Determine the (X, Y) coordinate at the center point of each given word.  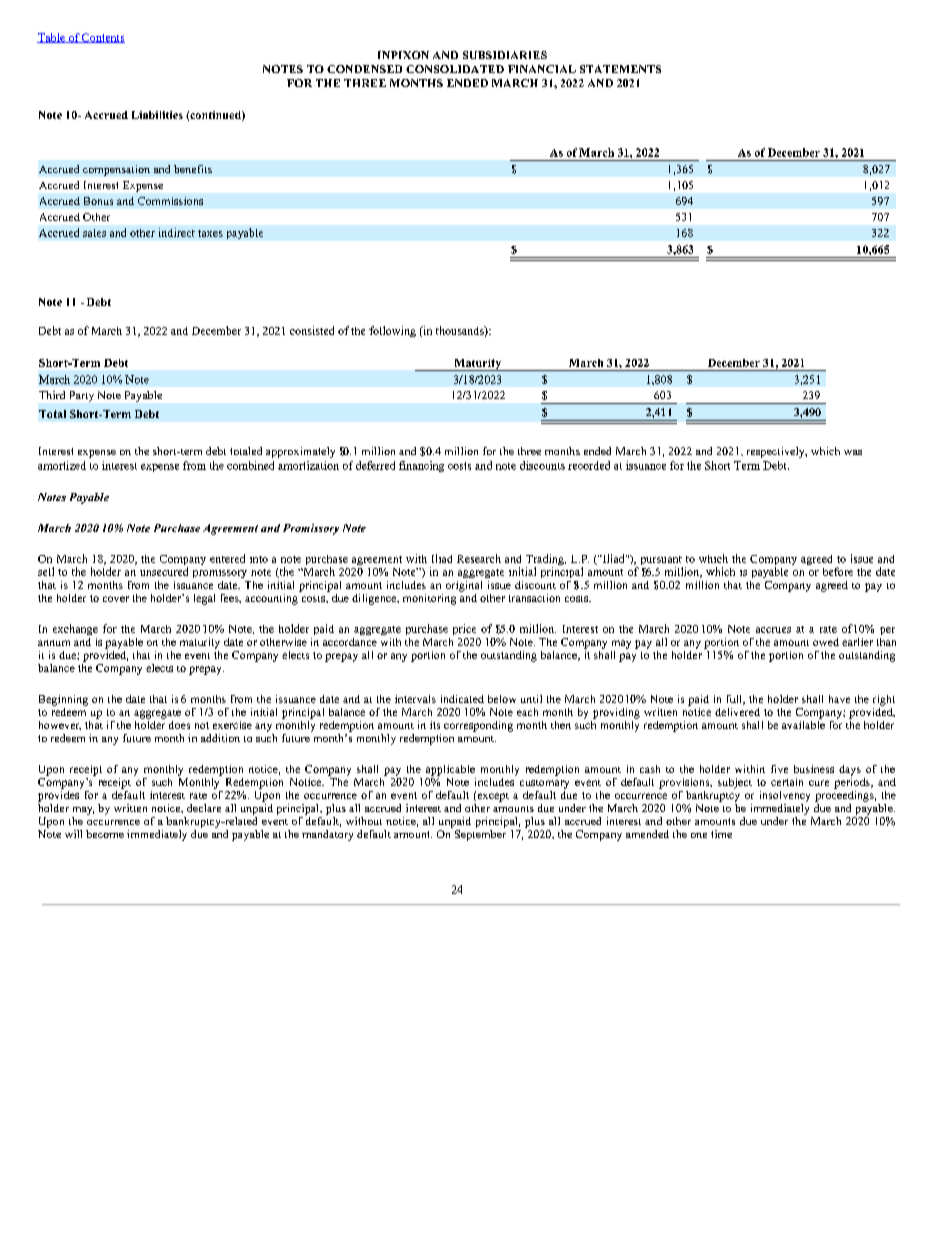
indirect (177, 232)
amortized (62, 465)
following (392, 331)
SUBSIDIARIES (505, 55)
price (464, 629)
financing (421, 466)
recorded (589, 465)
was (853, 452)
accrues (773, 630)
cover (116, 599)
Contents (102, 38)
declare (204, 808)
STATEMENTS (620, 69)
